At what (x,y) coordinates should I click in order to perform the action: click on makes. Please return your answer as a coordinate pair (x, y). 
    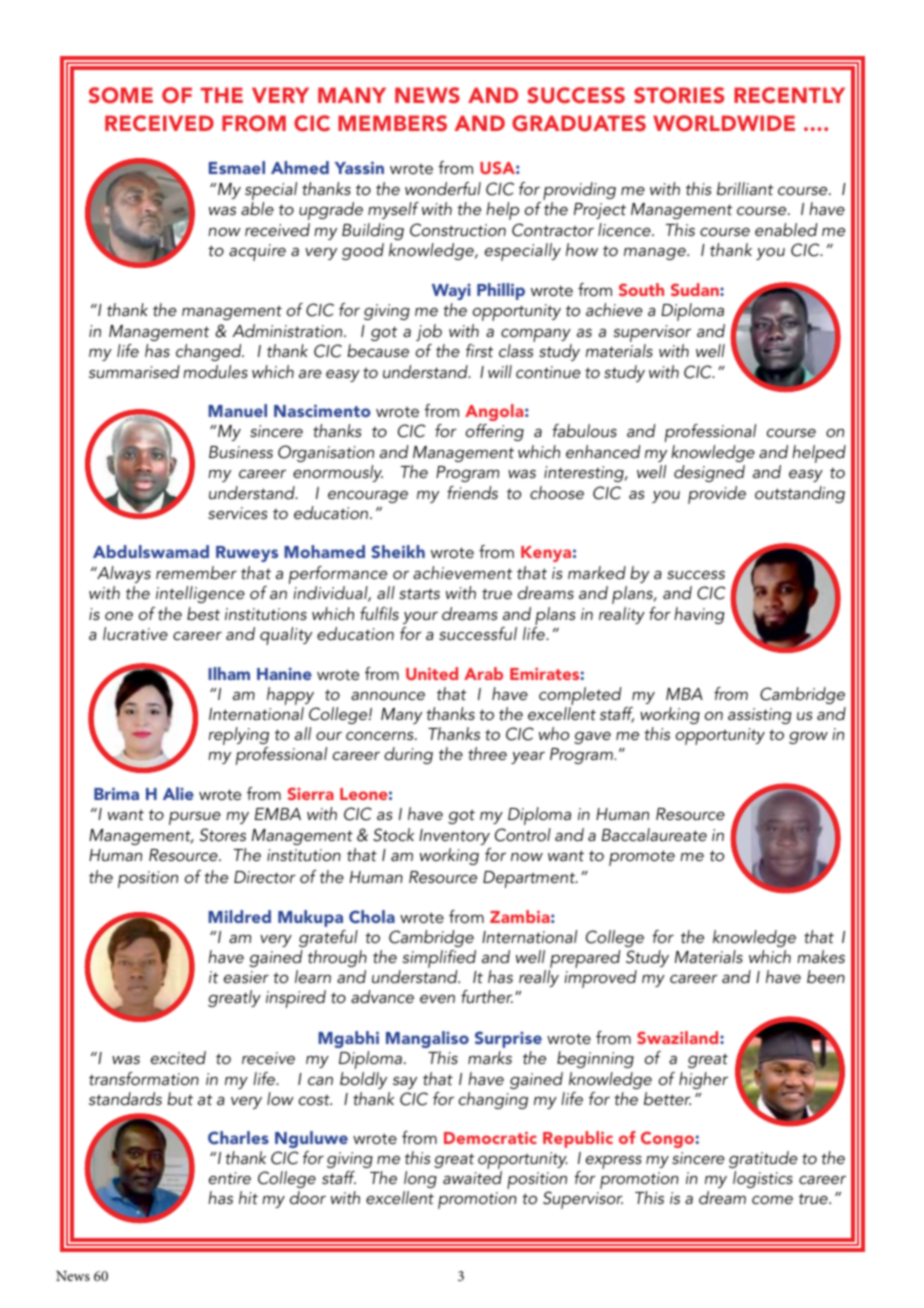
    Looking at the image, I should click on (821, 956).
